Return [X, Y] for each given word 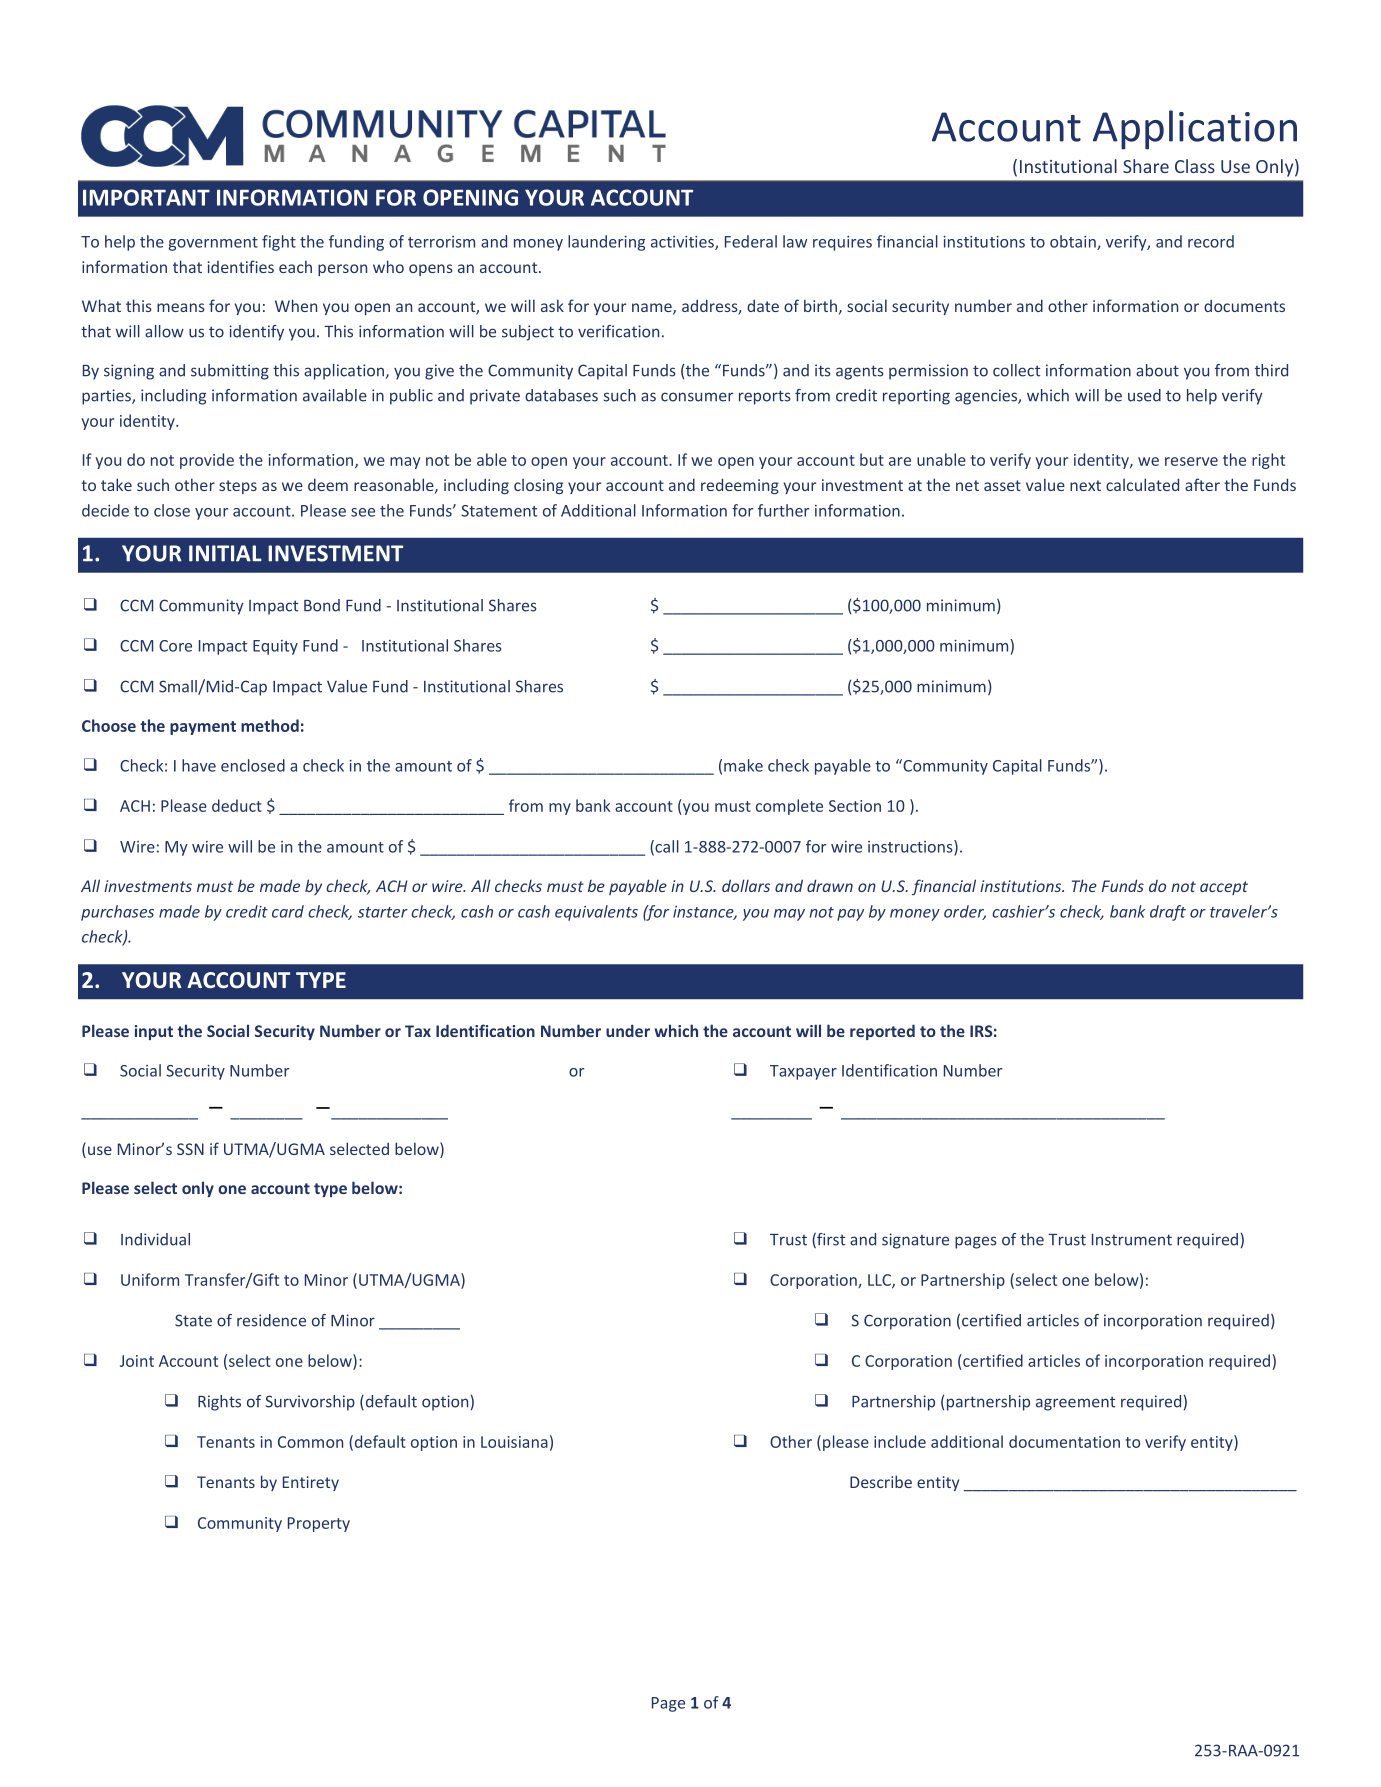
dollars [746, 885]
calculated [1142, 484]
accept [1224, 888]
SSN [190, 1149]
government [213, 244]
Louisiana [514, 1442]
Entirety [311, 1483]
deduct [237, 805]
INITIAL [225, 553]
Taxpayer [803, 1072]
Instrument [1132, 1240]
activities [683, 243]
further [783, 510]
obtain [1074, 242]
